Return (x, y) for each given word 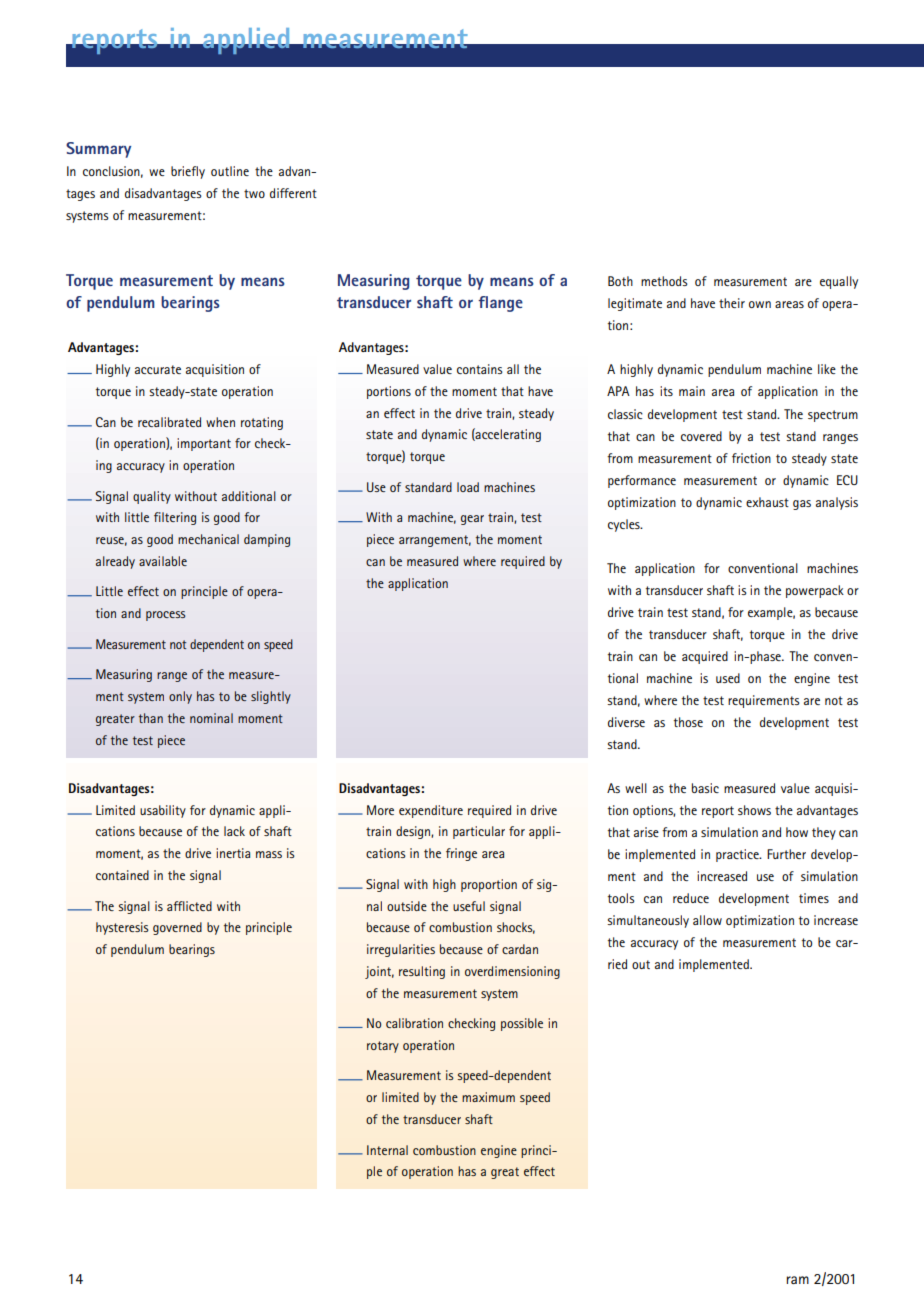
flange (500, 304)
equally (839, 282)
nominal (211, 718)
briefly (188, 172)
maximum (488, 1097)
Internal (387, 1150)
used (728, 678)
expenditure (431, 811)
